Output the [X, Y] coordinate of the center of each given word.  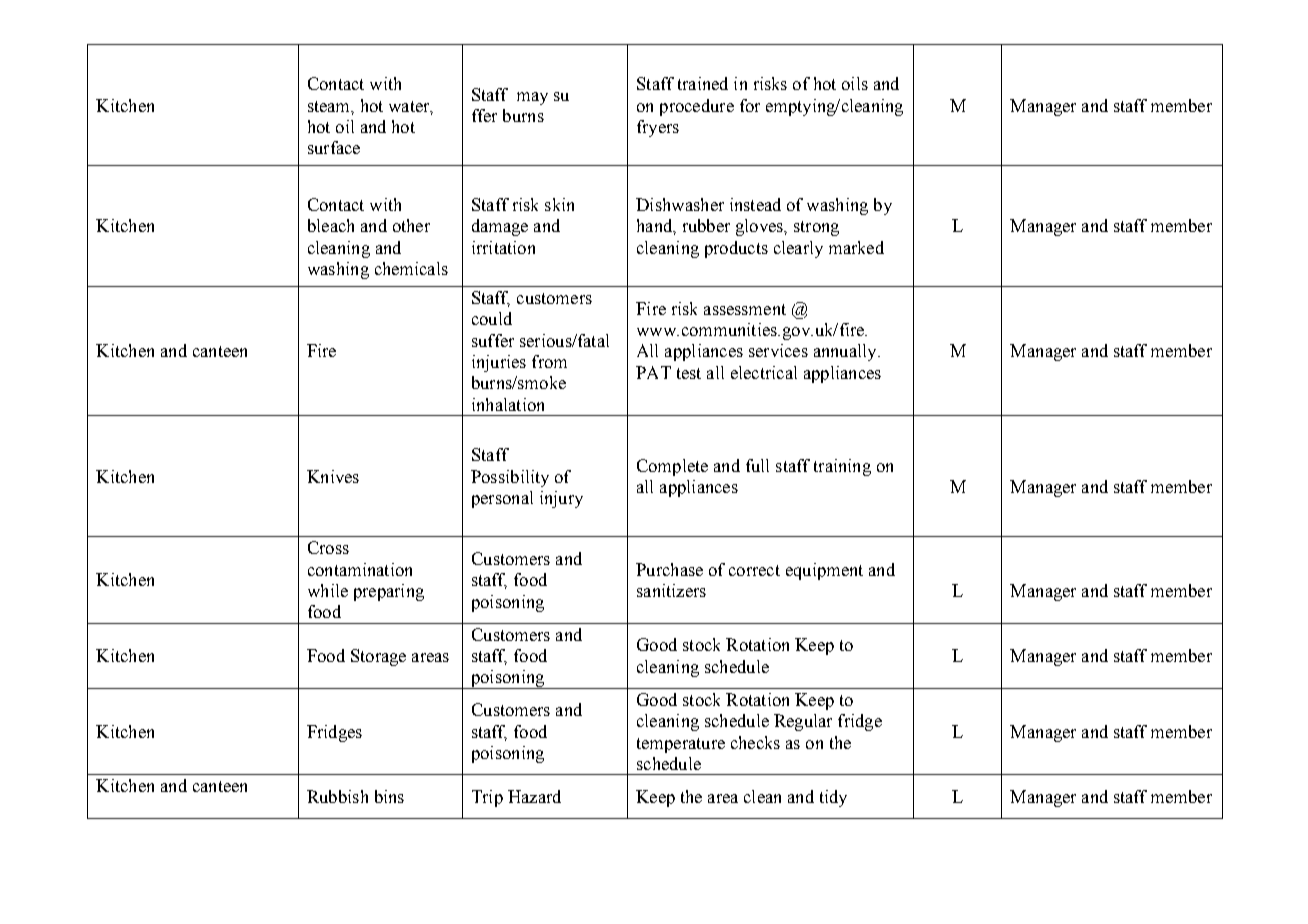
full [757, 465]
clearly [798, 249]
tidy [833, 798]
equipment [824, 571]
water [410, 107]
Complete [672, 467]
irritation [503, 247]
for [750, 105]
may [532, 98]
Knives [333, 476]
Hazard [534, 796]
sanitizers [671, 590]
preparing [389, 592]
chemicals [411, 268]
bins [389, 796]
